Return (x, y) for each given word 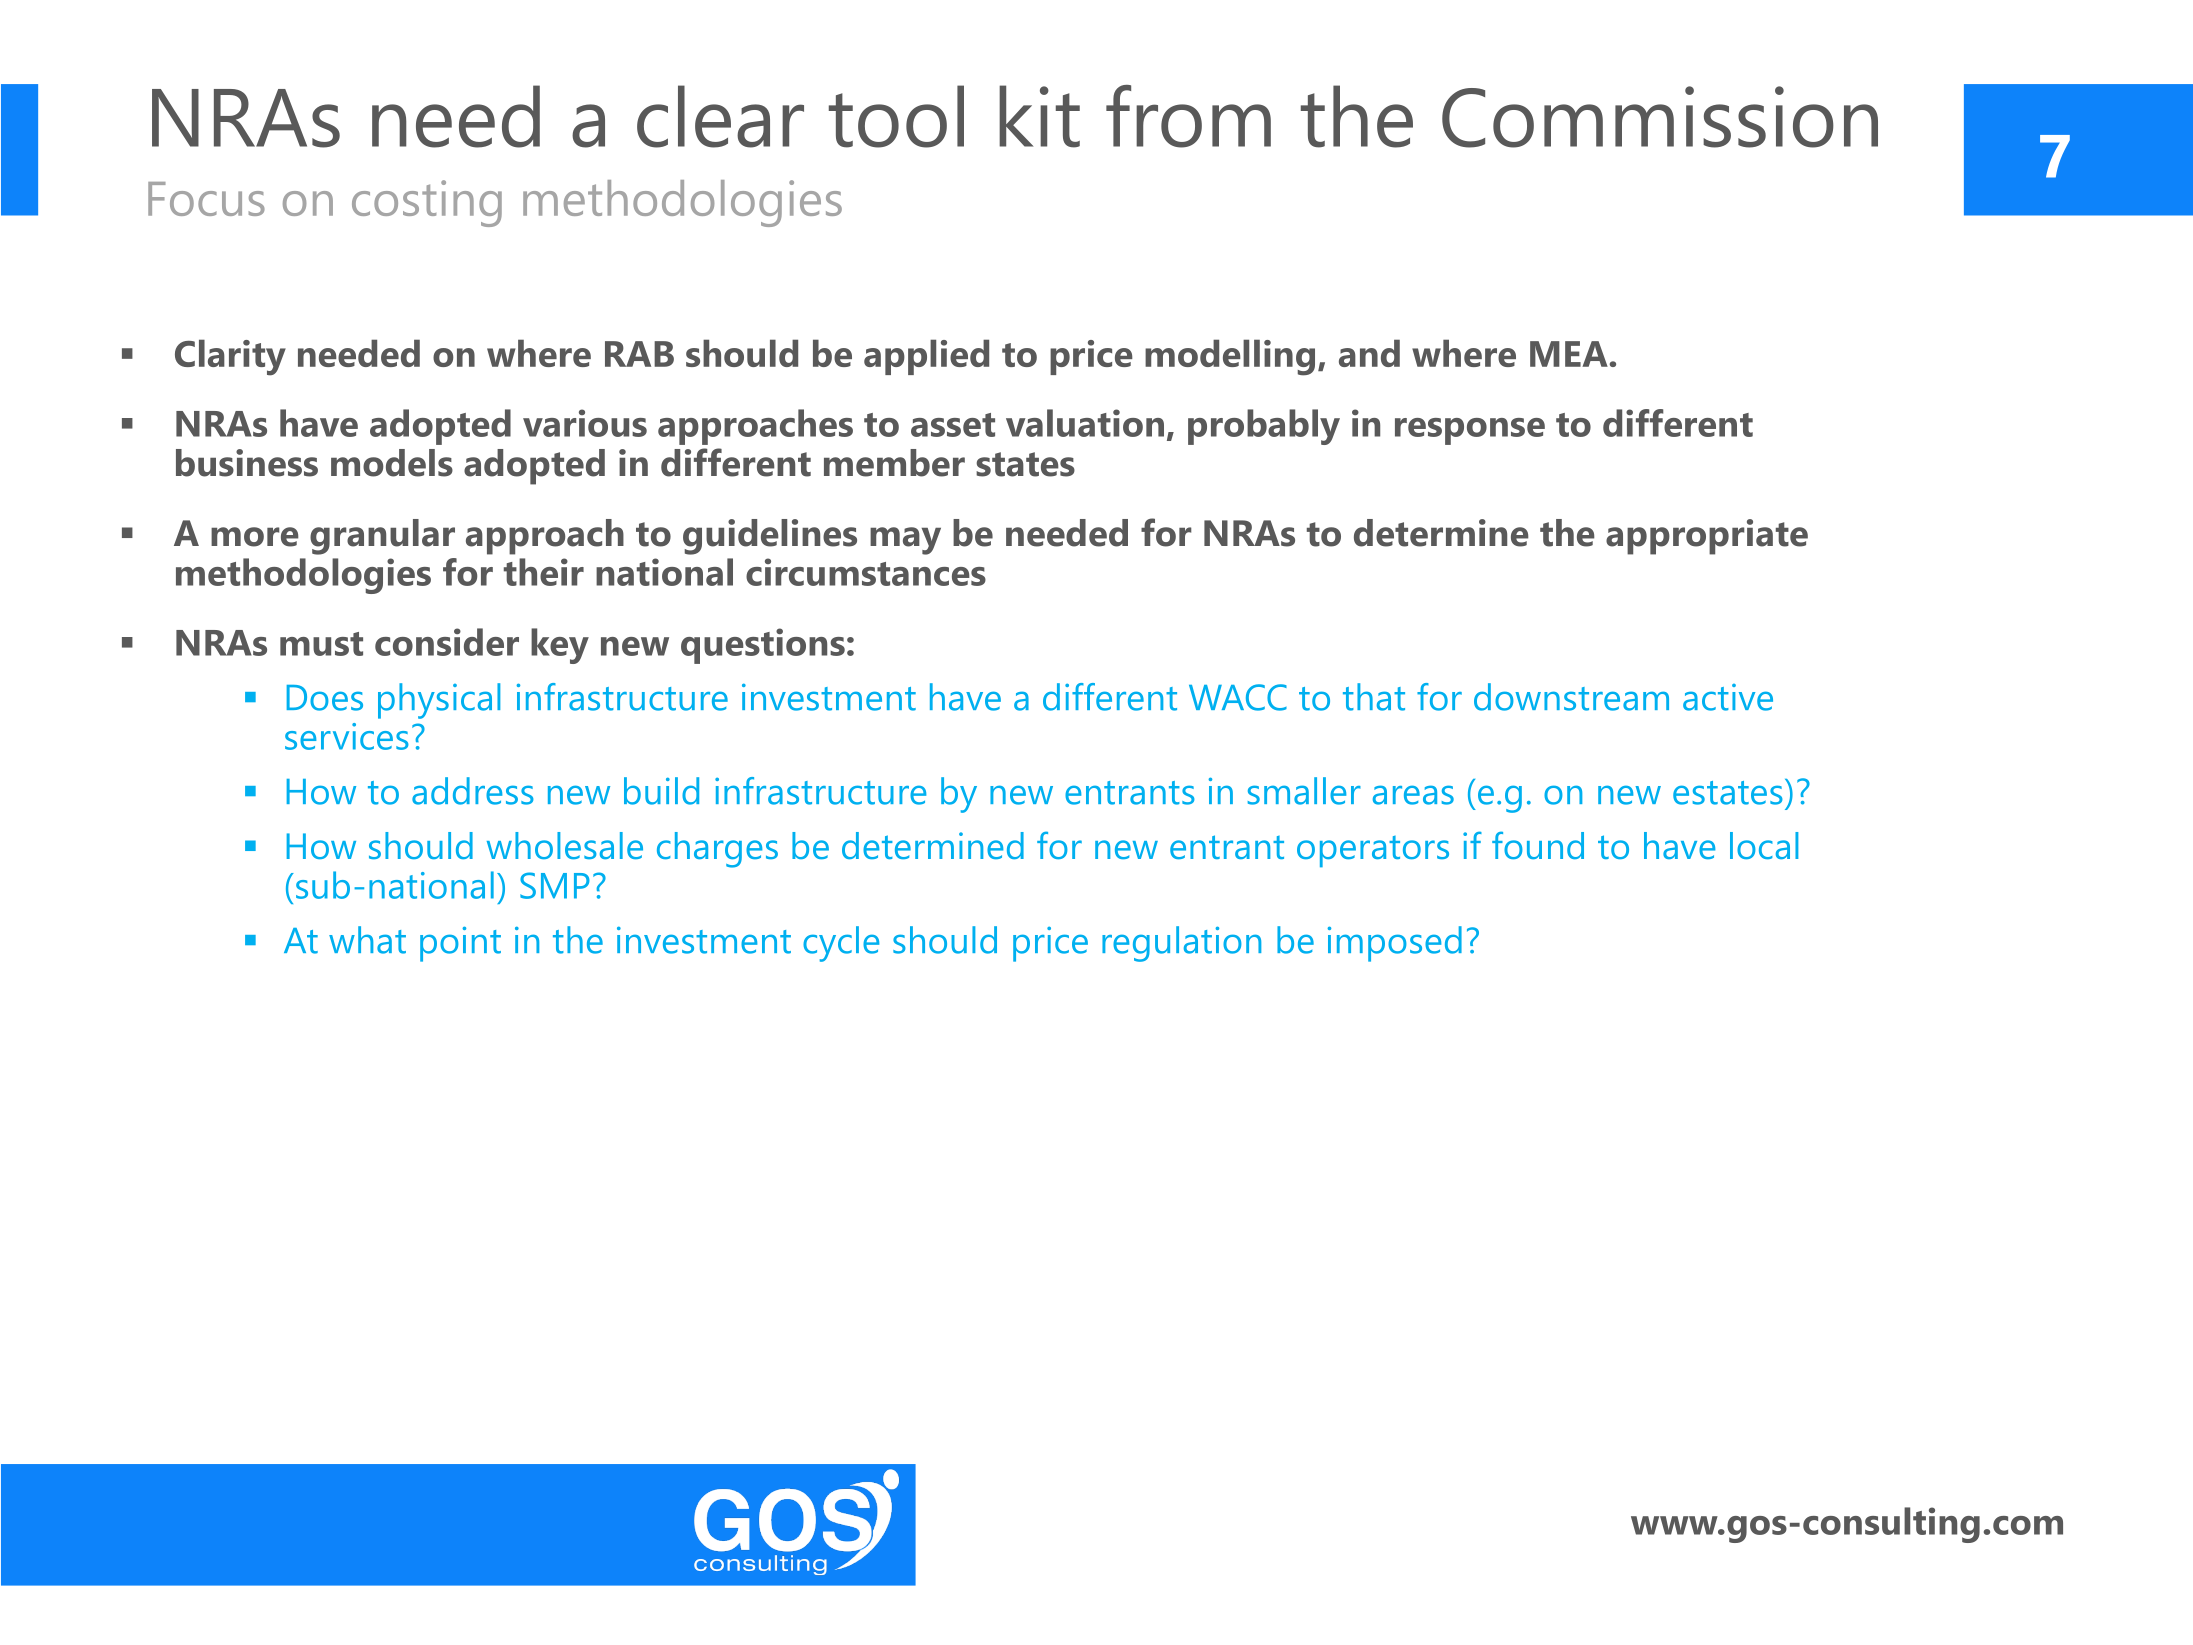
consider (447, 642)
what (367, 940)
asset (953, 425)
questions (763, 646)
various (585, 423)
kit (1039, 116)
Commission (1660, 117)
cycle (841, 944)
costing (427, 203)
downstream (1571, 697)
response (1470, 431)
